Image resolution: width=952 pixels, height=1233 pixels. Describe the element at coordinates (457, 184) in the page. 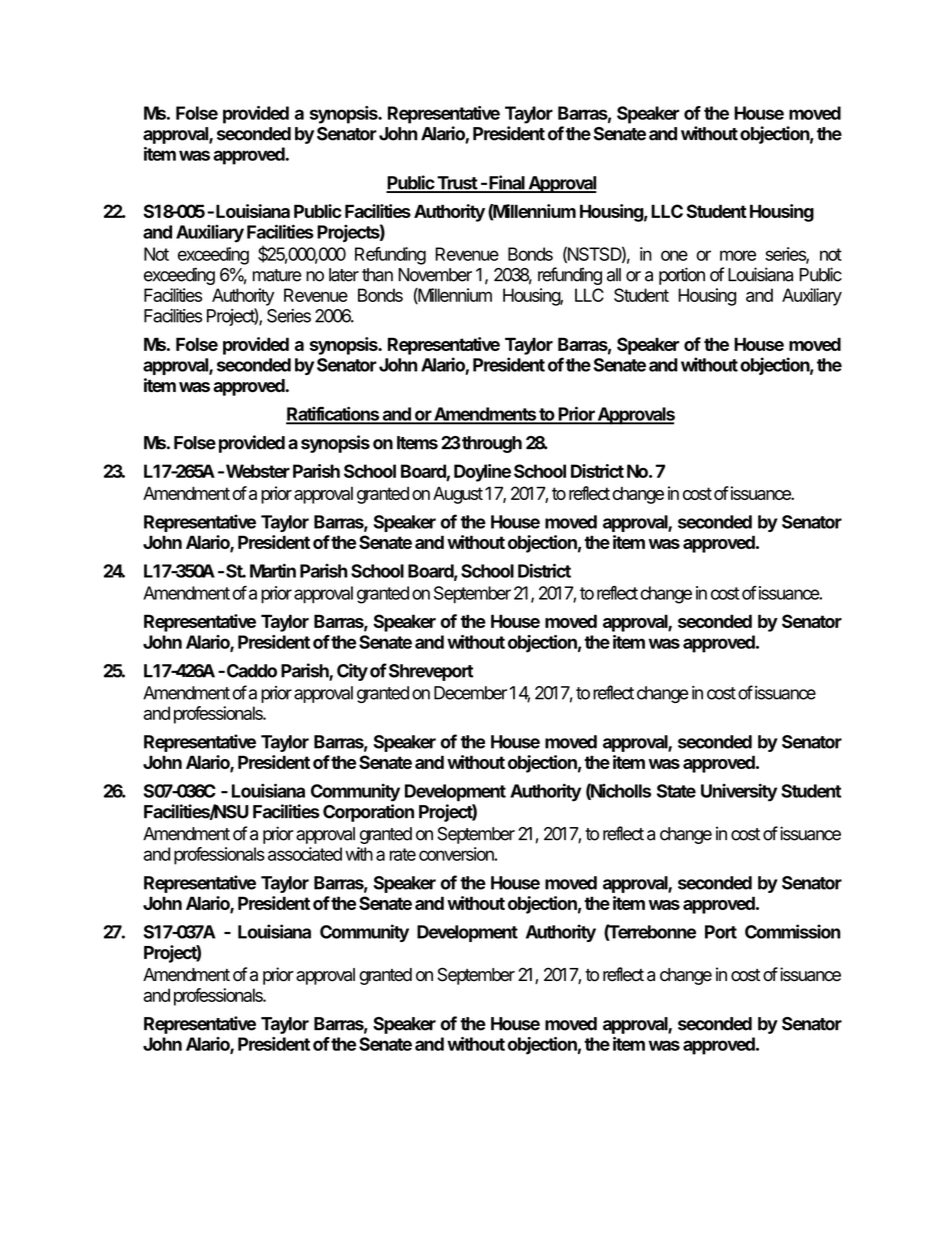

I see `Trust` at that location.
